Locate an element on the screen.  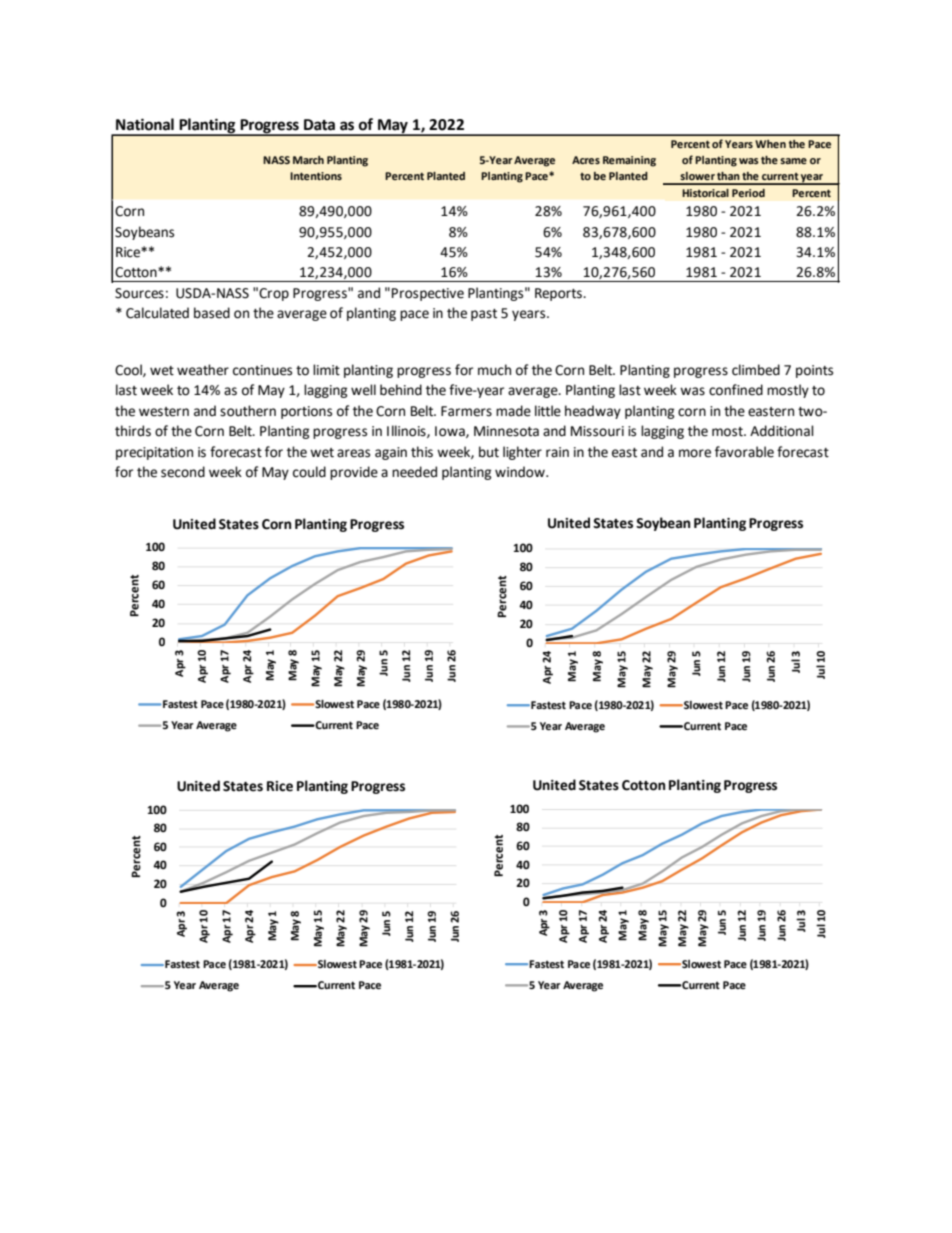
National is located at coordinates (145, 124).
